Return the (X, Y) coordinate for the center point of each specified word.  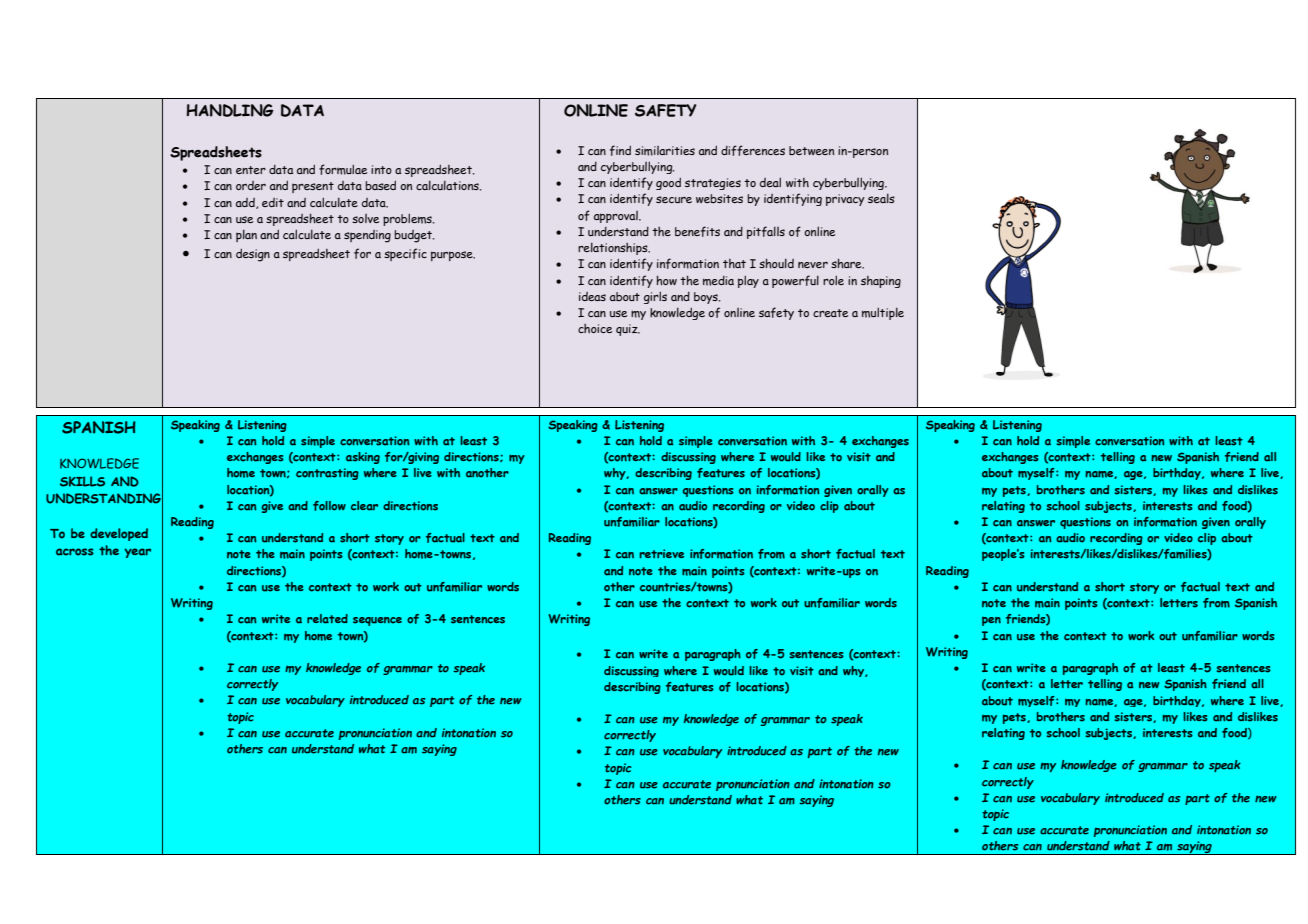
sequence (377, 621)
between (811, 150)
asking (363, 458)
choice (595, 328)
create (830, 313)
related (327, 619)
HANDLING (230, 110)
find (620, 150)
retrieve (661, 553)
